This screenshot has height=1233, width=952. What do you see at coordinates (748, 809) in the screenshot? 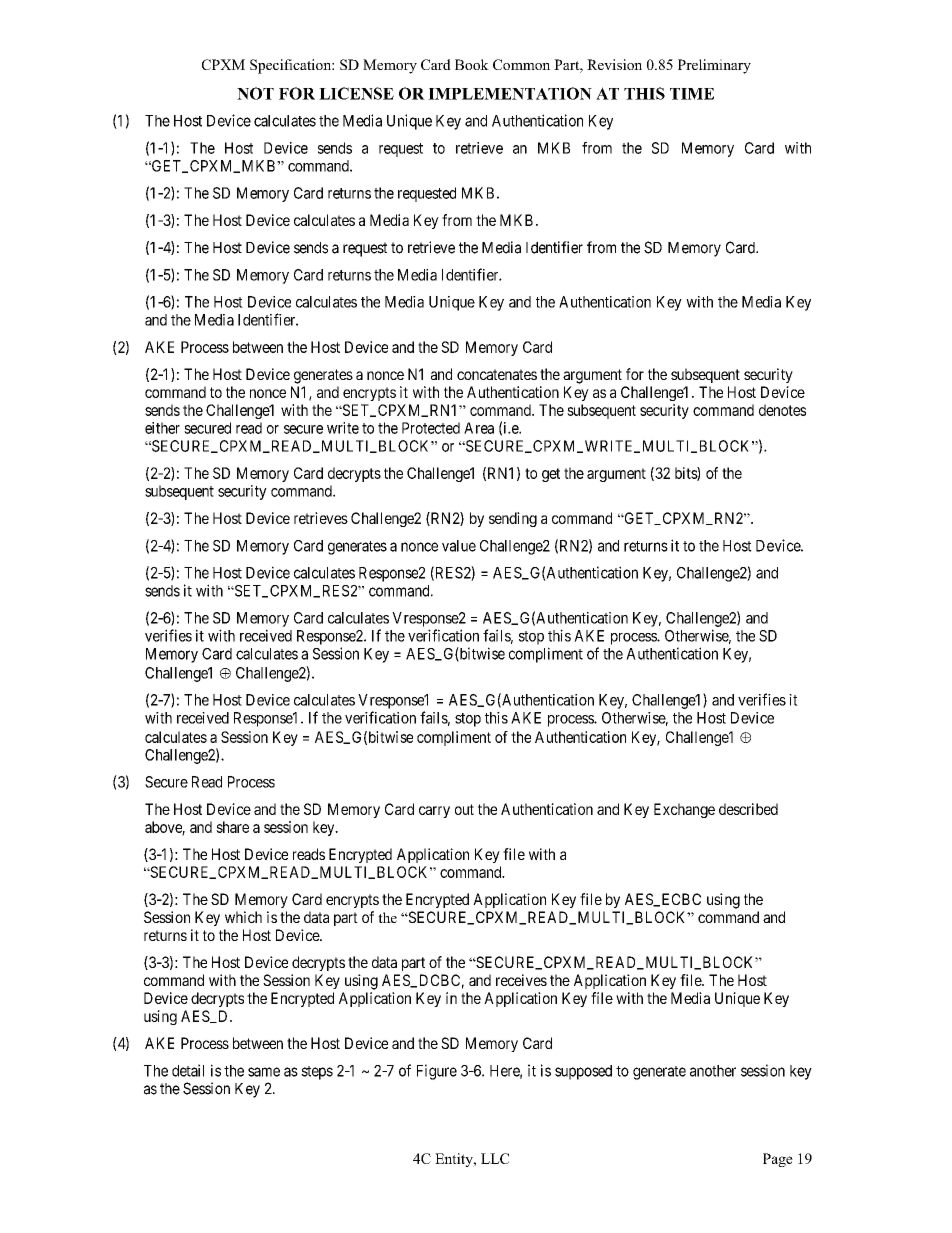
I see `described` at bounding box center [748, 809].
